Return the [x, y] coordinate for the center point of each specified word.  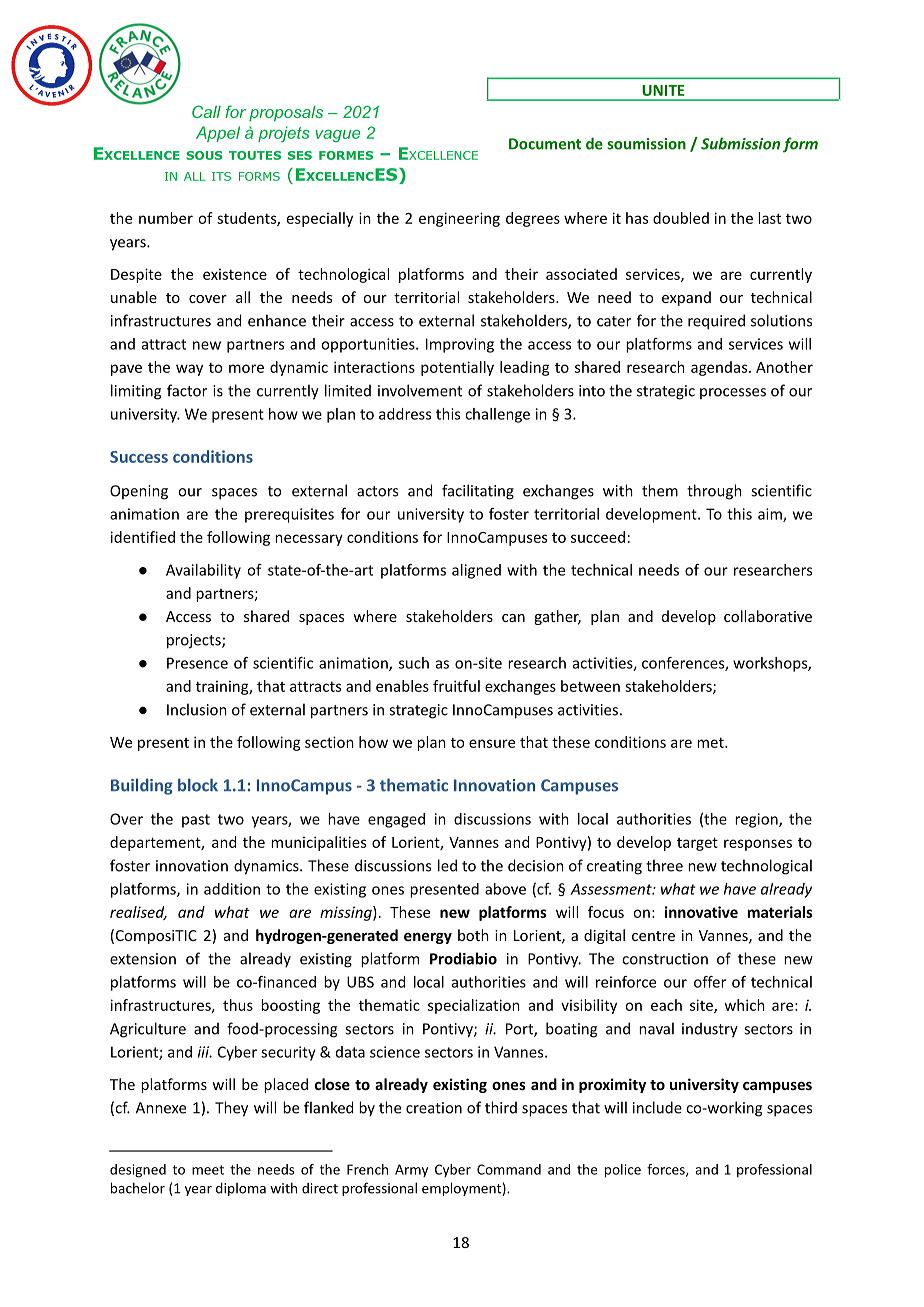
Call [206, 111]
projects [195, 641]
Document [545, 144]
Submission [740, 143]
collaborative [768, 616]
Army [411, 1170]
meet [208, 1170]
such [414, 663]
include [657, 1107]
